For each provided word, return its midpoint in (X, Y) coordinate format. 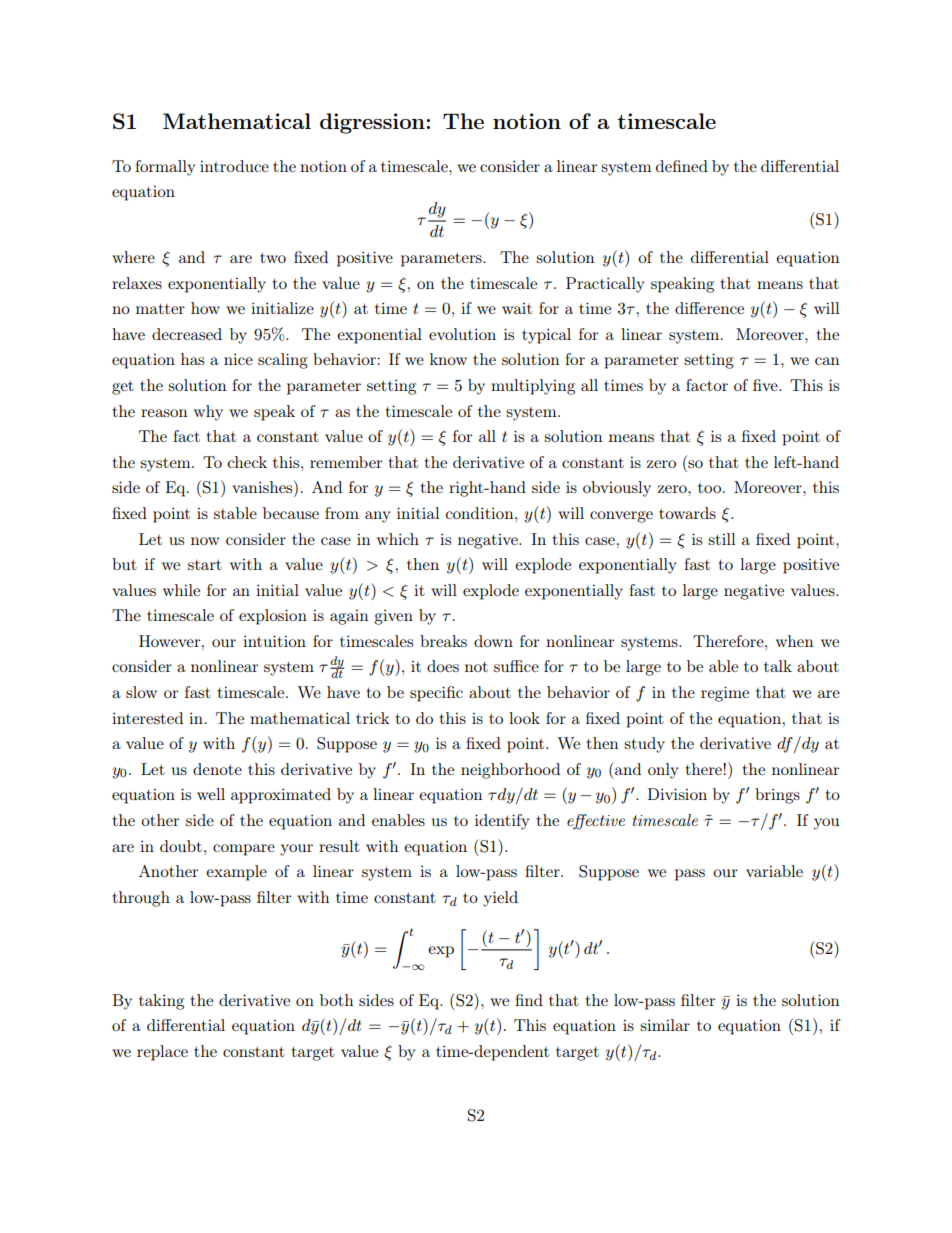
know (448, 359)
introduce (234, 166)
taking (161, 1002)
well (211, 794)
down (493, 641)
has (192, 359)
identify (502, 822)
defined (682, 166)
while (181, 590)
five (766, 385)
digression (372, 123)
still (721, 539)
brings (777, 796)
